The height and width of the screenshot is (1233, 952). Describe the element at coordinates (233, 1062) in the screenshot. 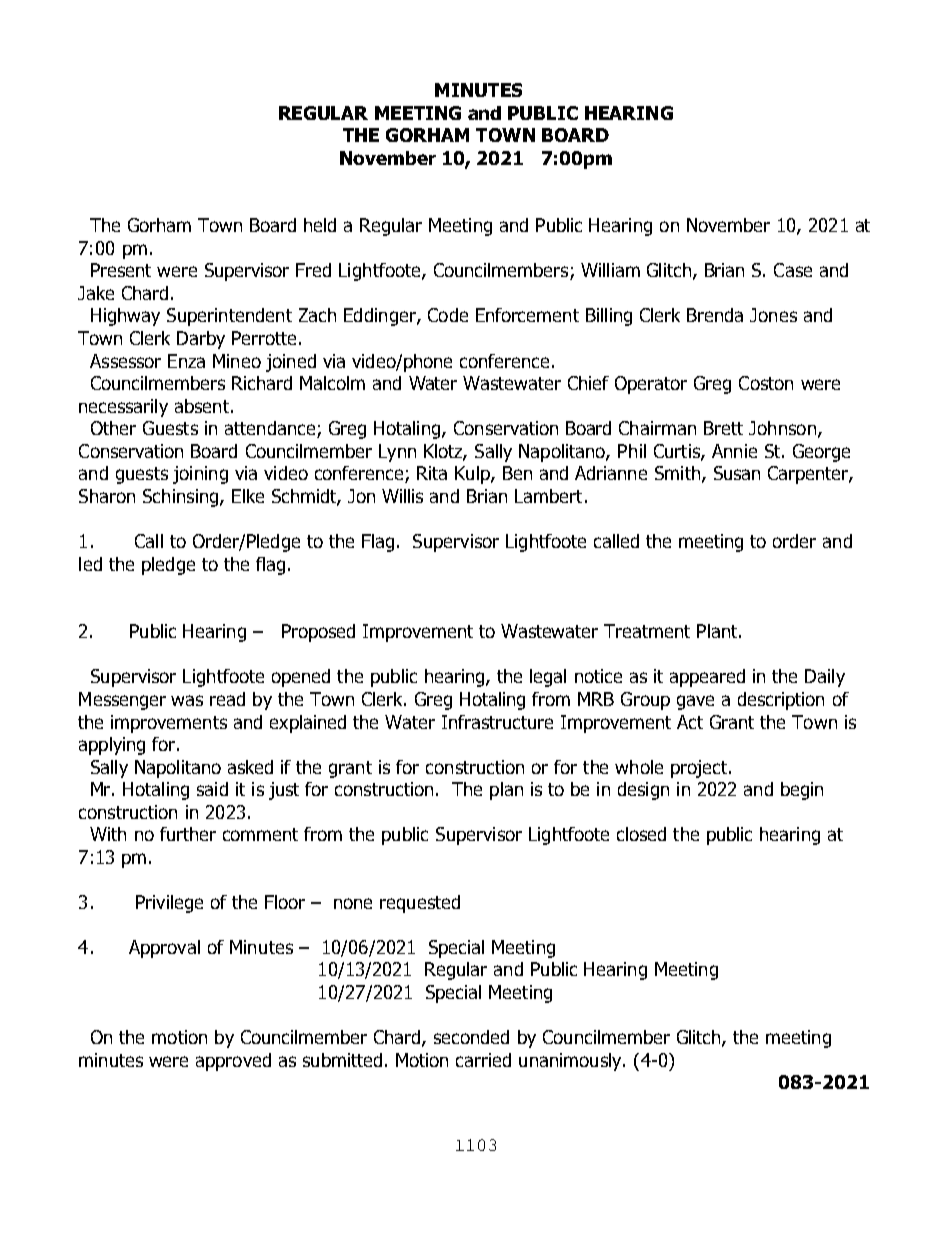

I see `approved` at that location.
